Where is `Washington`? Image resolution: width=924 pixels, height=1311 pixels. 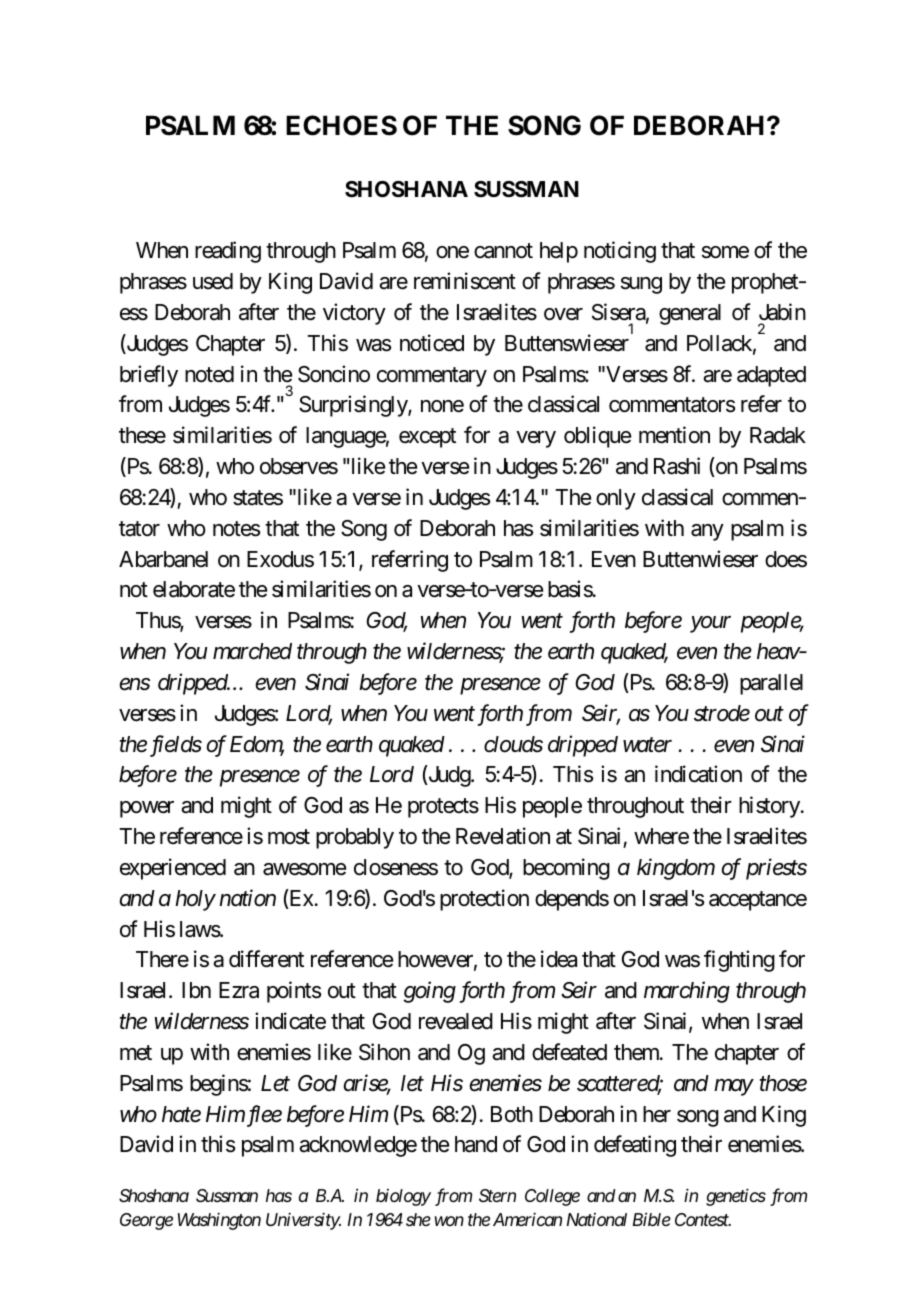 Washington is located at coordinates (219, 1221).
